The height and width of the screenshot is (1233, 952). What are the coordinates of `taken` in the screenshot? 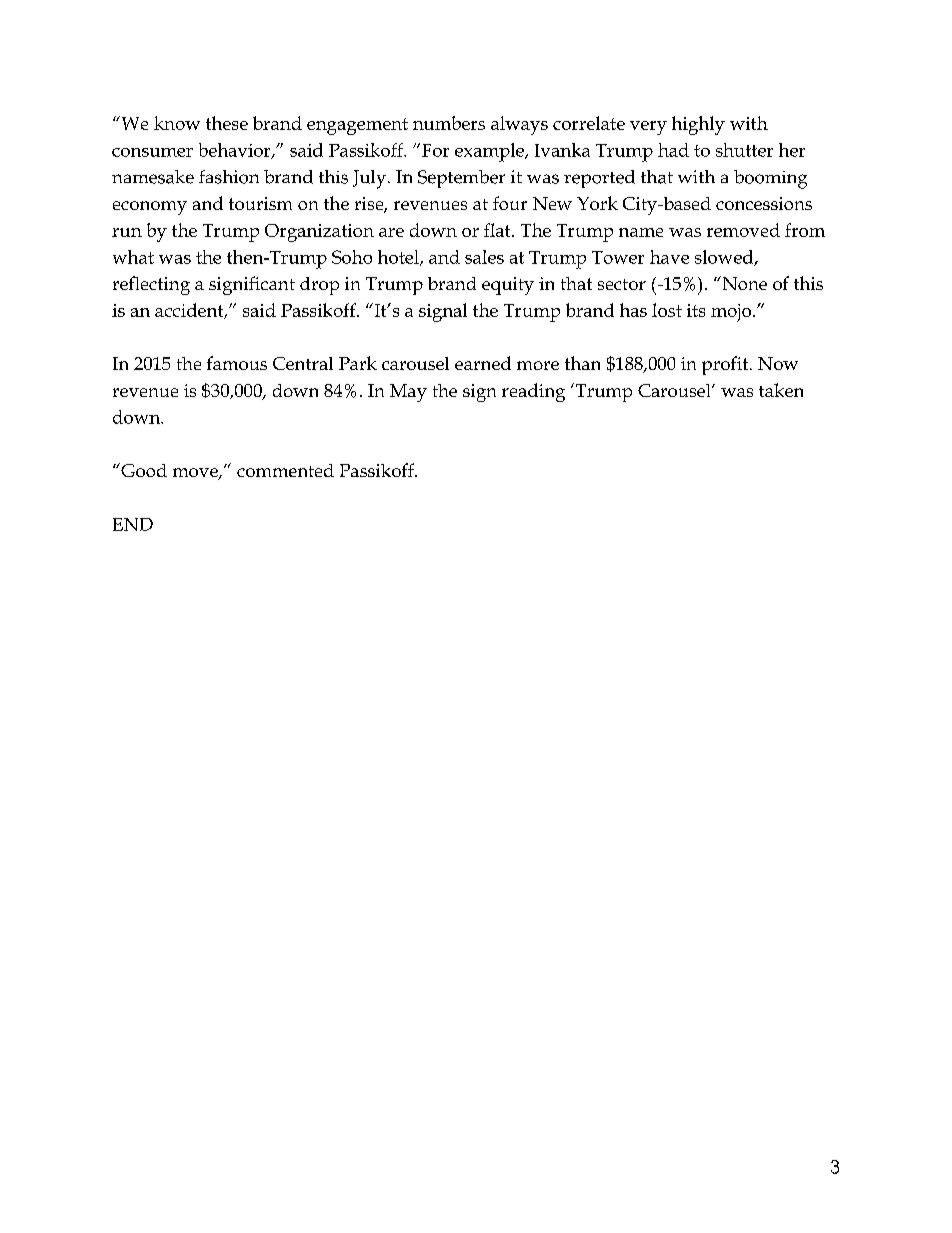 It's located at (781, 390).
